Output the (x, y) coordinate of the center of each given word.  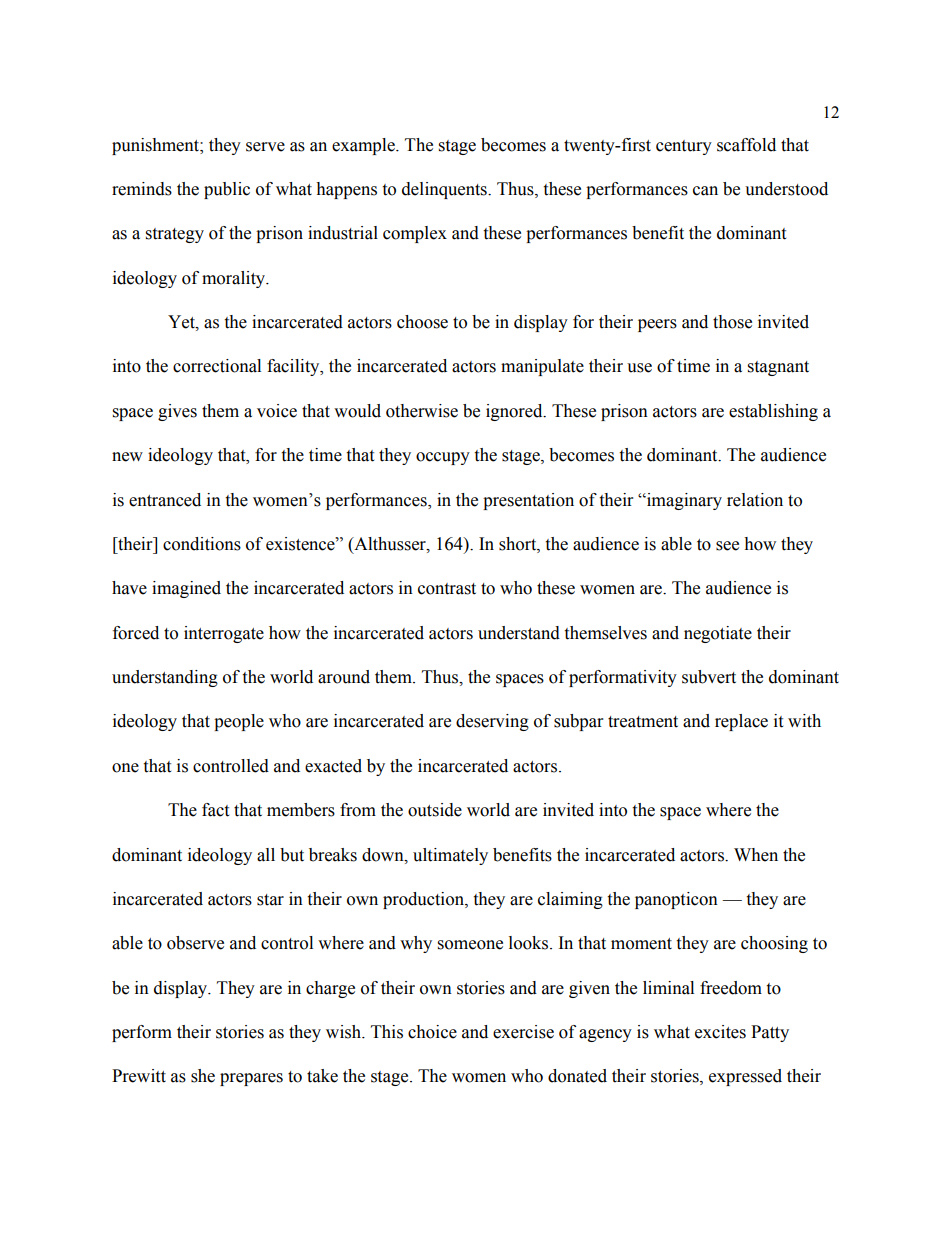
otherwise (422, 411)
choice (432, 1032)
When (756, 855)
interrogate (224, 634)
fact (215, 810)
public (227, 190)
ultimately (450, 856)
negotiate (718, 634)
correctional (217, 366)
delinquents (445, 190)
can (705, 191)
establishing (773, 412)
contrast (447, 589)
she (203, 1076)
